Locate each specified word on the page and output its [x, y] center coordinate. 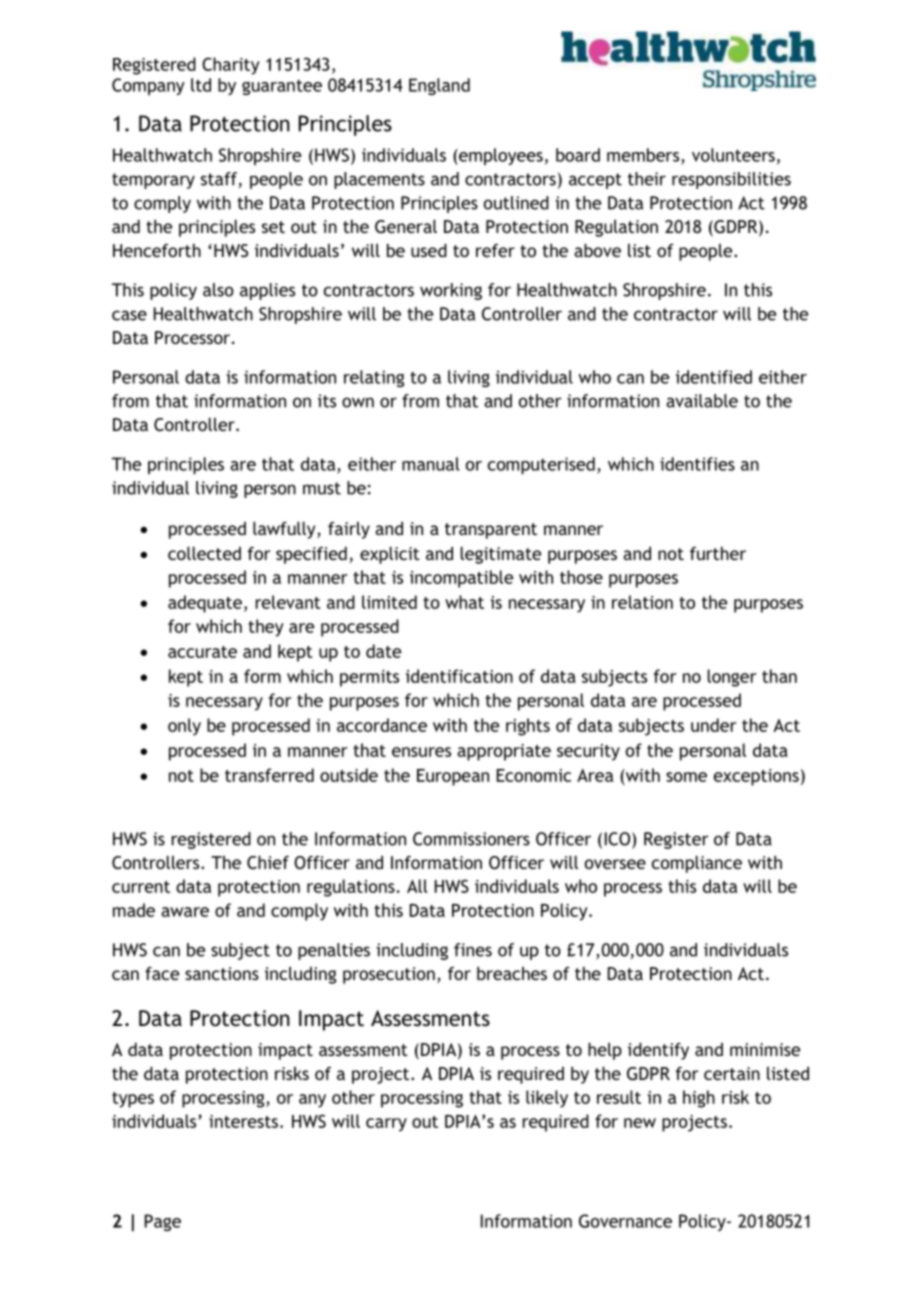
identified [714, 377]
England [439, 86]
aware [185, 912]
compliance [697, 864]
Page [163, 1222]
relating [374, 378]
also [218, 290]
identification [459, 676]
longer [732, 678]
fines [473, 950]
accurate [202, 652]
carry [386, 1125]
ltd [201, 85]
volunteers [733, 155]
